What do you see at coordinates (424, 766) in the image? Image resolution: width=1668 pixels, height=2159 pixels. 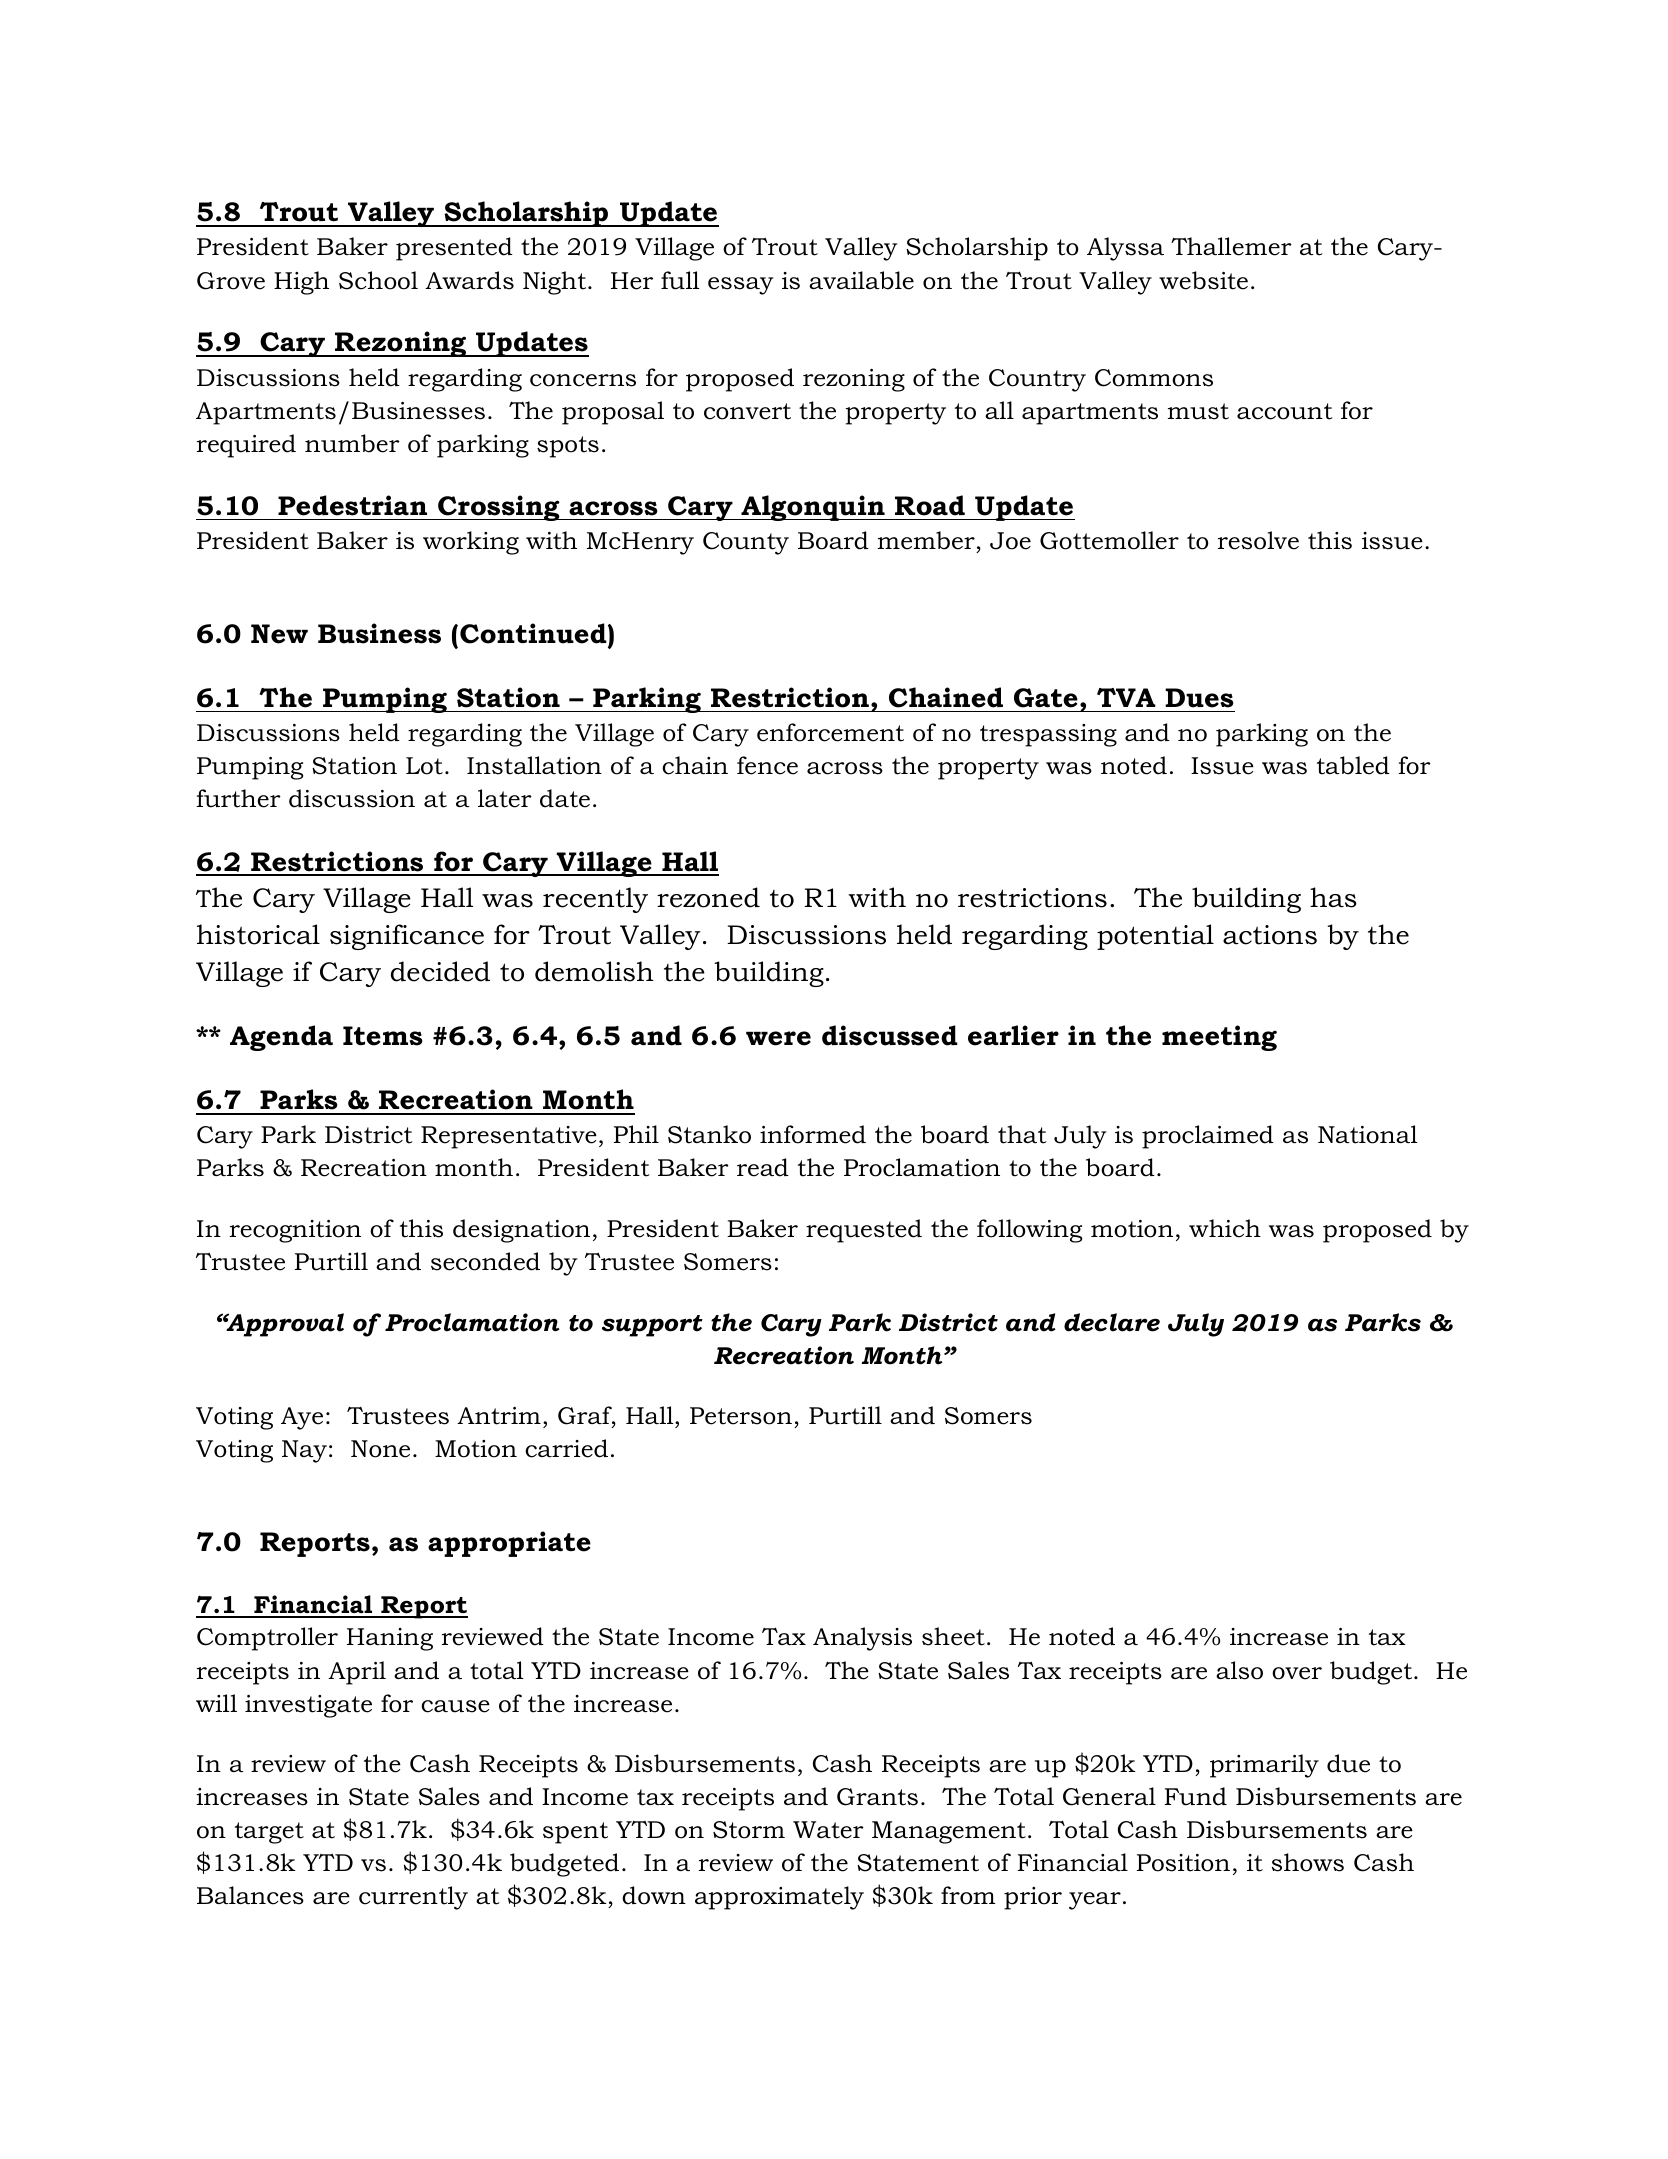 I see `Lot` at bounding box center [424, 766].
